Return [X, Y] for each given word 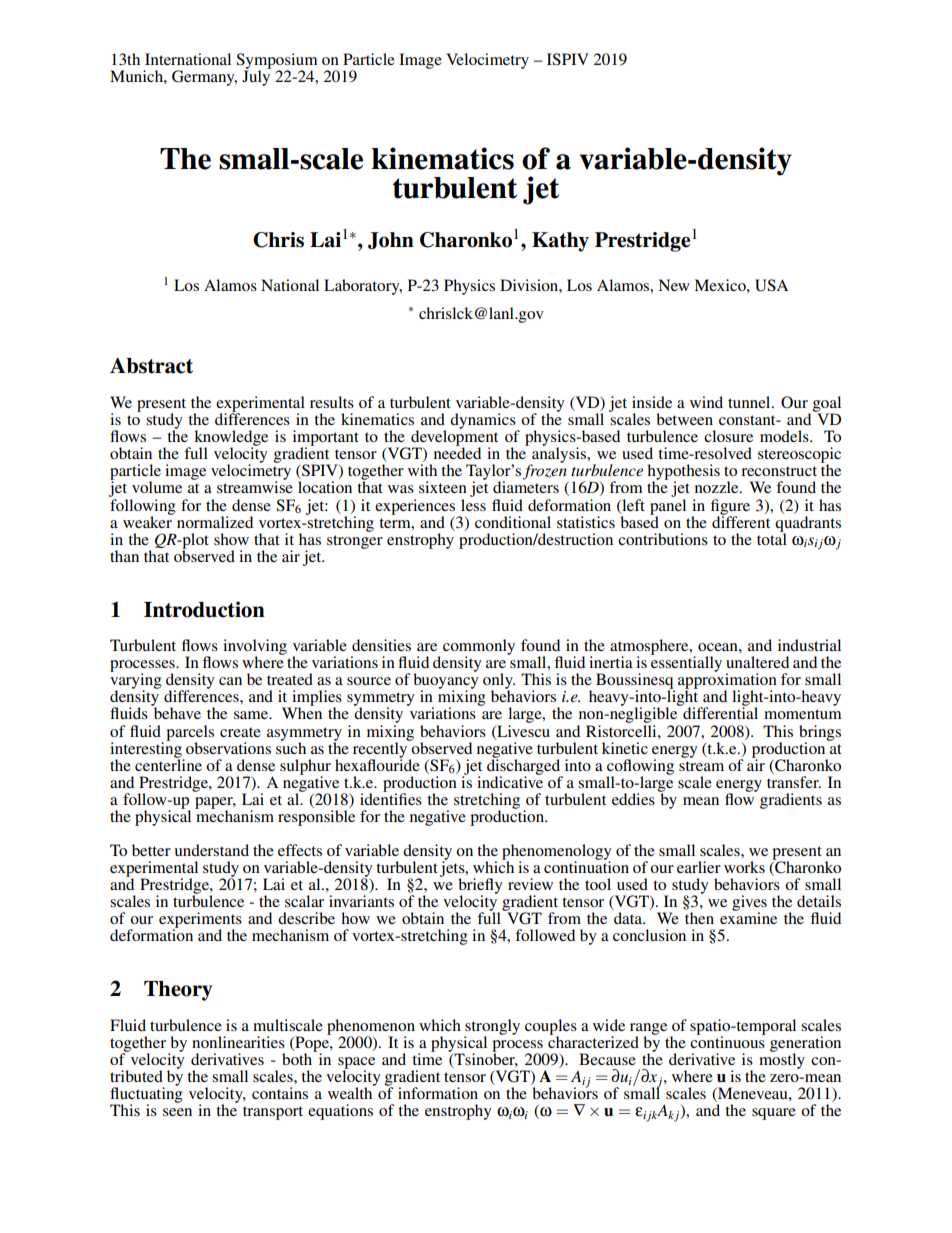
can [230, 681]
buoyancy [446, 681]
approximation [727, 681]
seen [177, 1112]
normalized [215, 522]
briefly [480, 887]
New [674, 285]
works [744, 867]
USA [771, 285]
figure [730, 508]
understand [212, 850]
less [473, 503]
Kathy [560, 242]
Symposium [276, 62]
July [257, 77]
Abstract [151, 365]
